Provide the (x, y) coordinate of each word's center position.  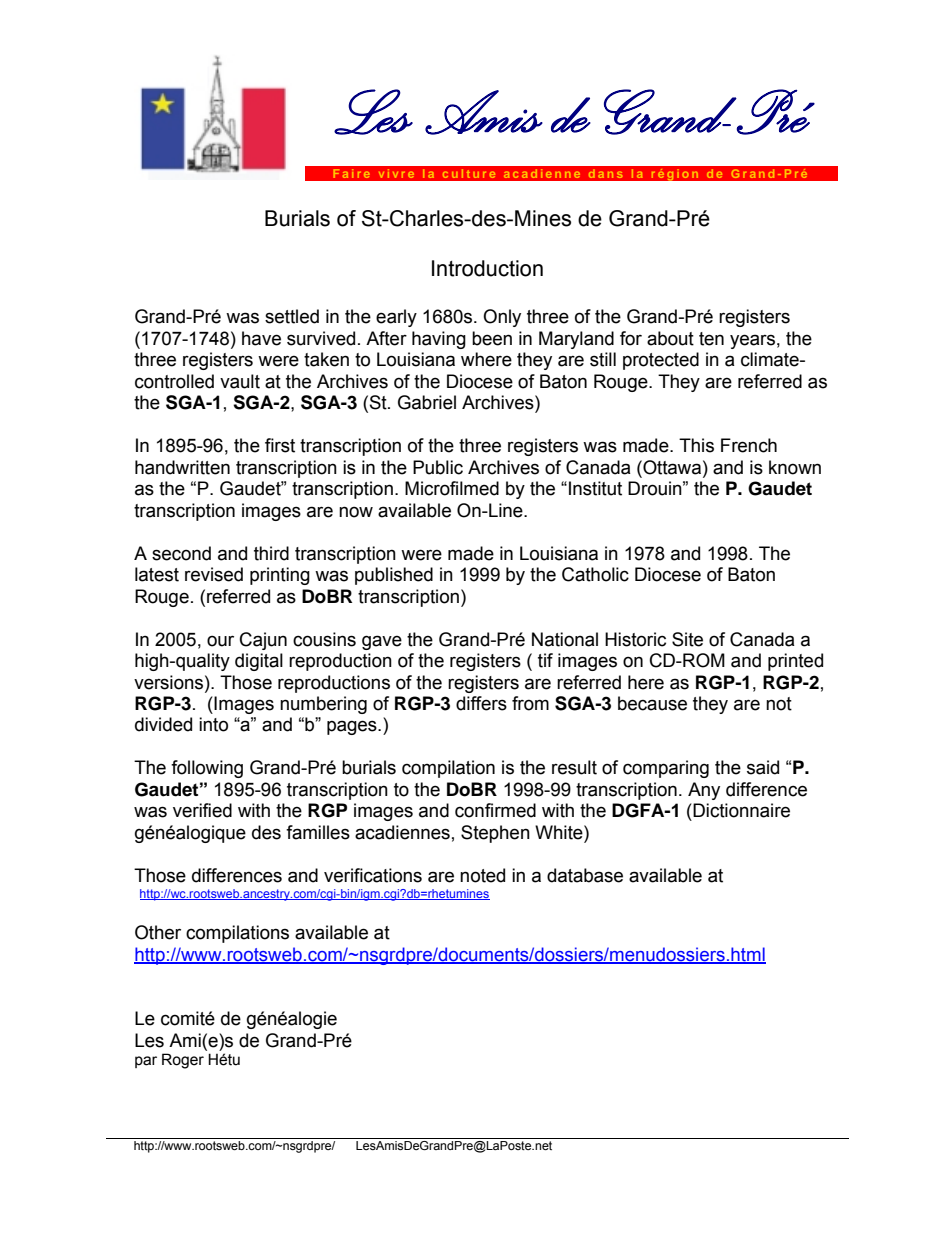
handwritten (182, 467)
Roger (183, 1061)
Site (687, 639)
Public (438, 467)
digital (259, 662)
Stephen (495, 834)
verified (202, 810)
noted (482, 875)
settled (292, 316)
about (670, 338)
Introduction (487, 268)
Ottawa (671, 467)
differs (481, 703)
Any (704, 791)
